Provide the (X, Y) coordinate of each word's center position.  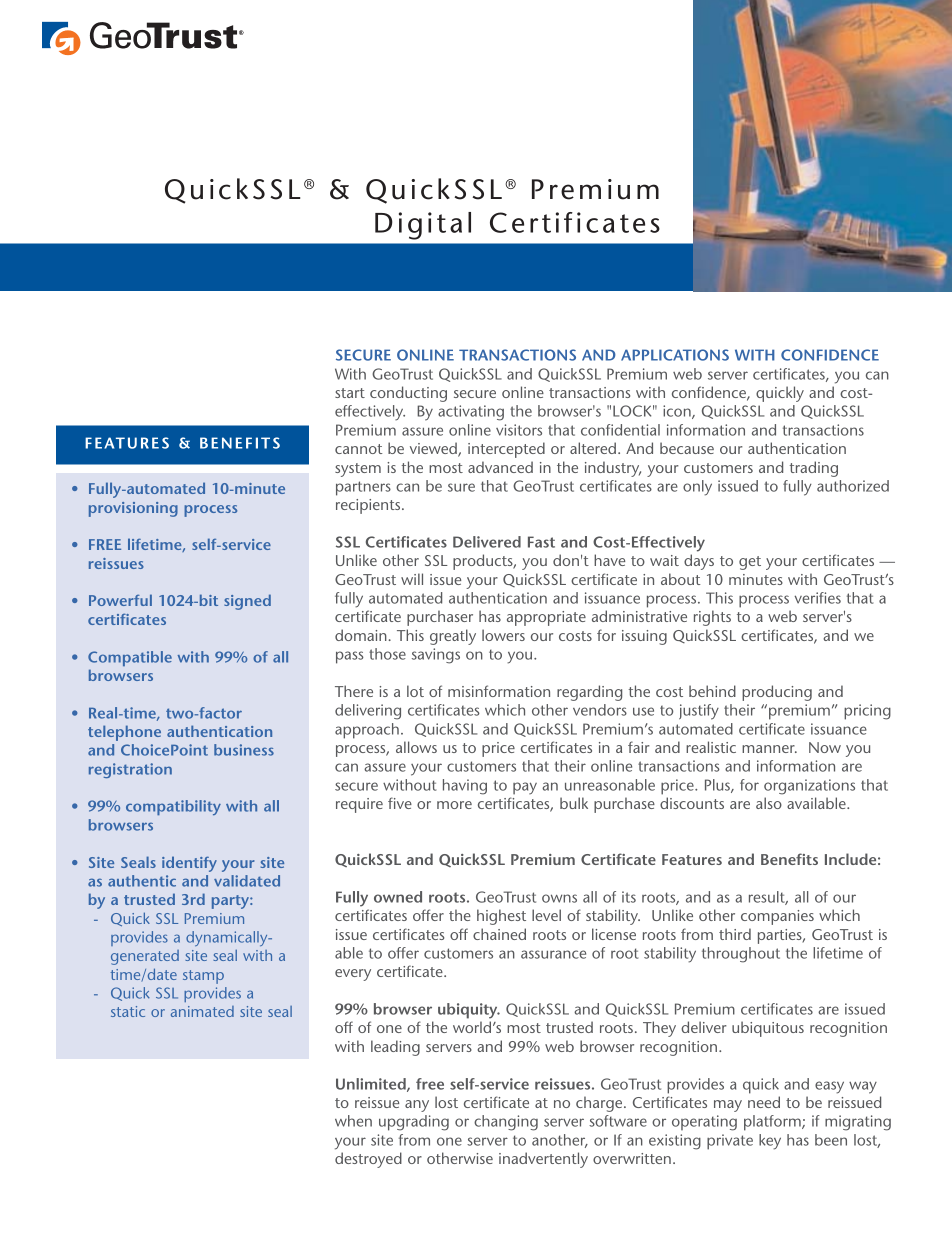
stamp (203, 977)
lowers (503, 635)
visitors (519, 430)
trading (814, 469)
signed (247, 602)
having (465, 787)
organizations (809, 787)
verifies (817, 598)
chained (499, 934)
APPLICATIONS (675, 355)
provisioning (133, 509)
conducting (408, 394)
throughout (741, 955)
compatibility (173, 807)
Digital (423, 226)
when (353, 1121)
